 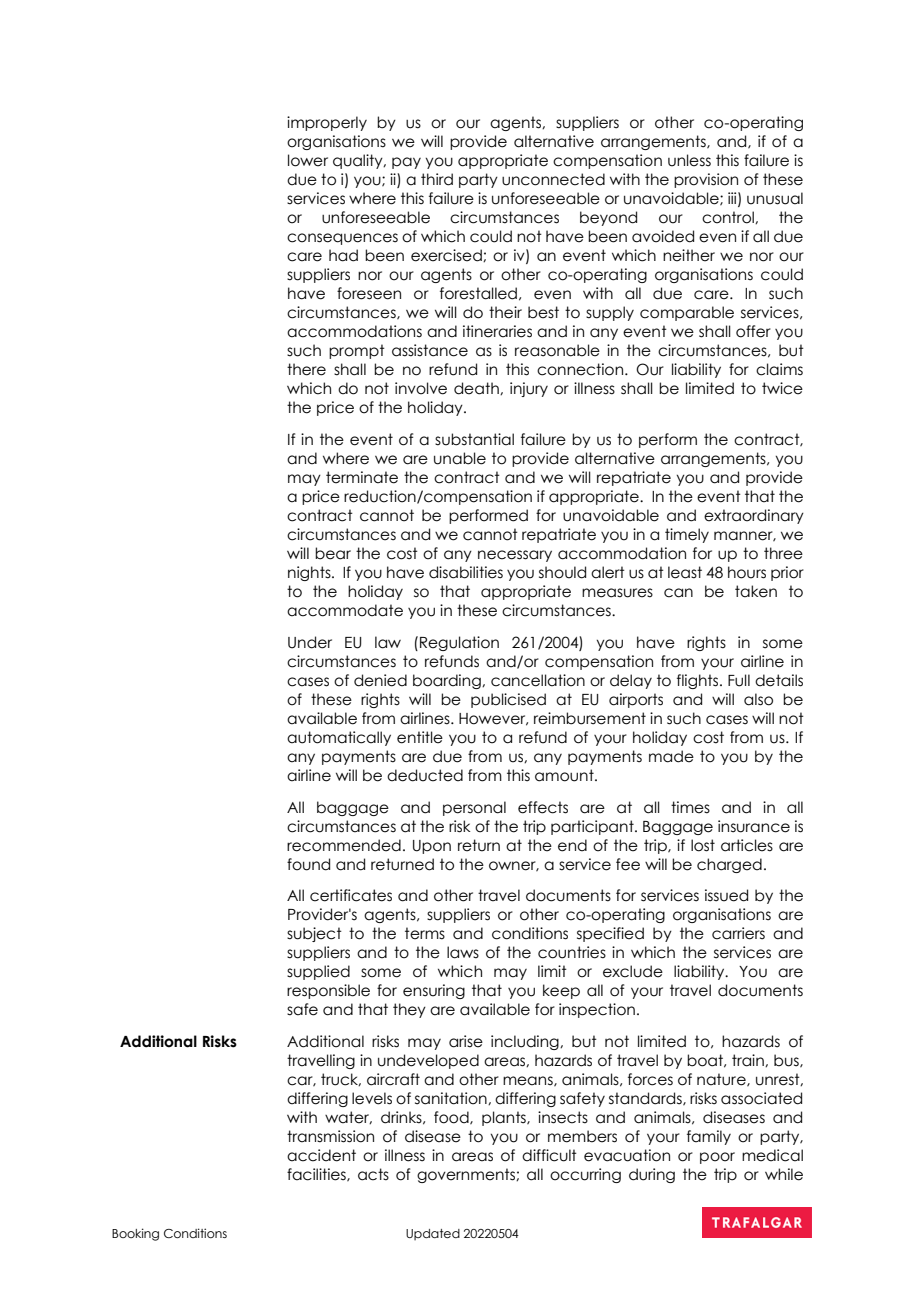 I want to click on timely, so click(x=687, y=535).
